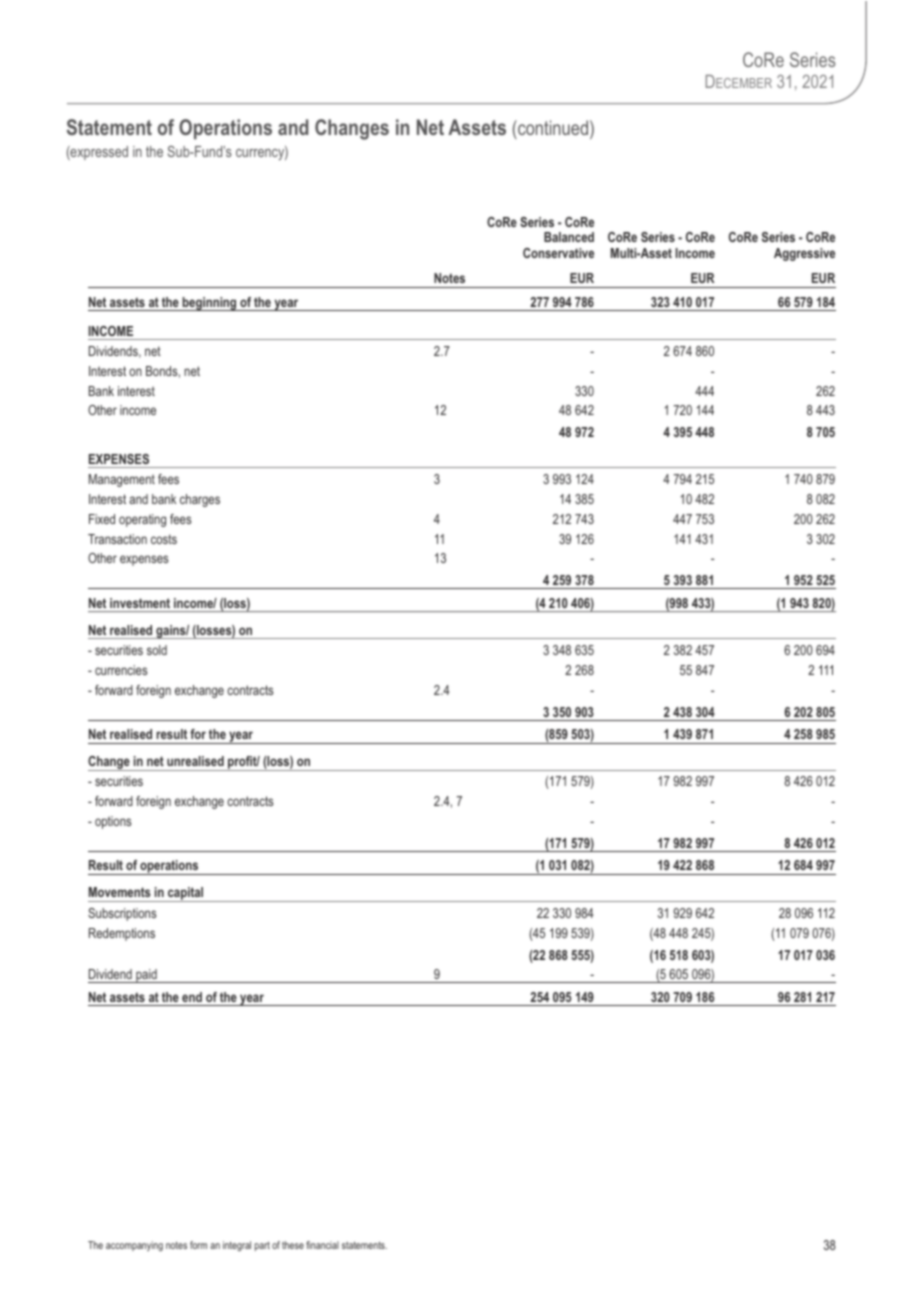 Image resolution: width=924 pixels, height=1308 pixels. Describe the element at coordinates (198, 1245) in the screenshot. I see `form` at that location.
